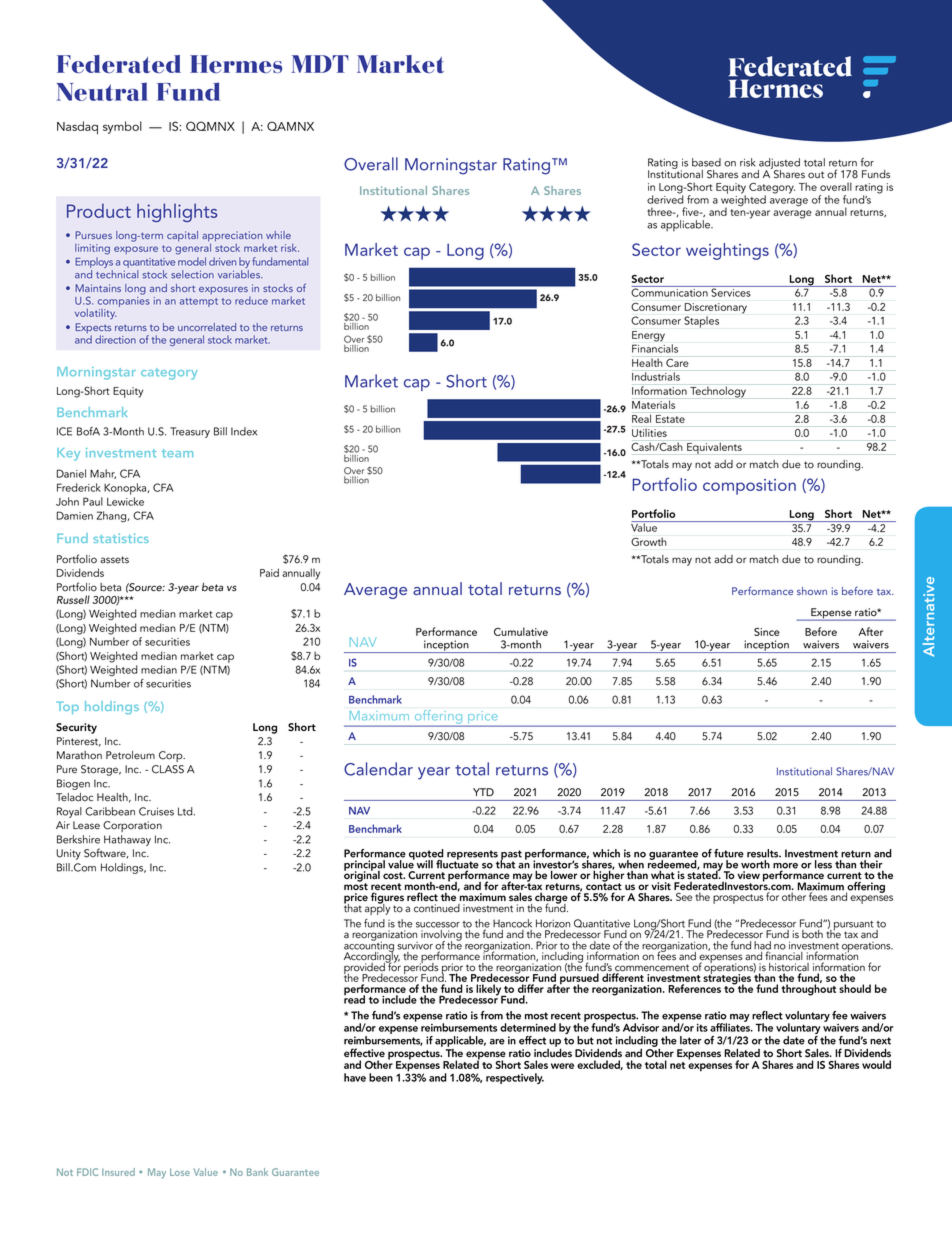 The width and height of the screenshot is (952, 1233). I want to click on future, so click(729, 853).
